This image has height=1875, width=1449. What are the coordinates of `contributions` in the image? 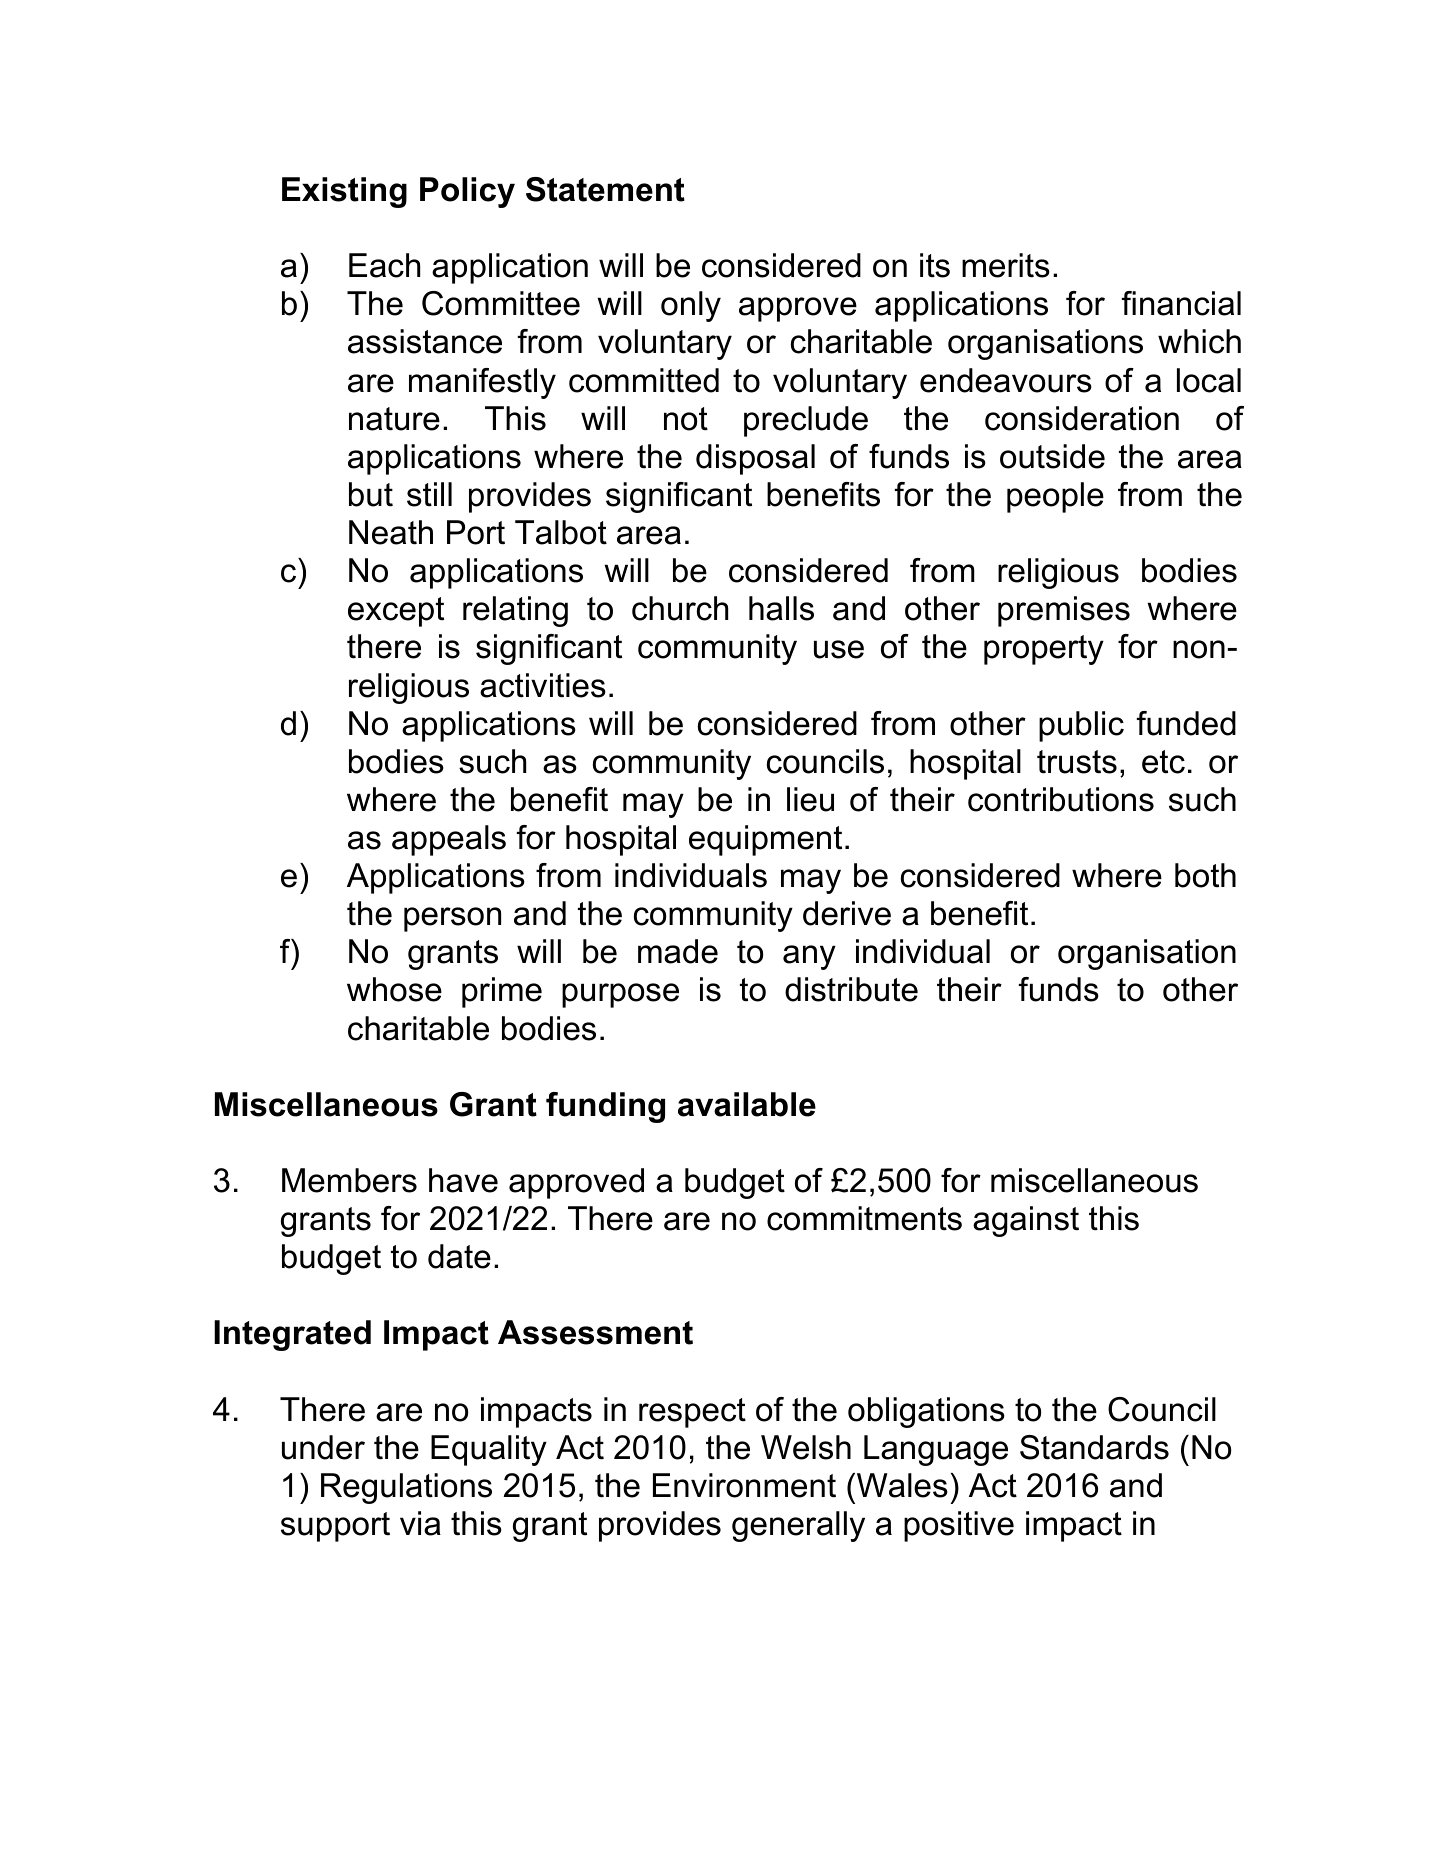 It's located at (1061, 799).
